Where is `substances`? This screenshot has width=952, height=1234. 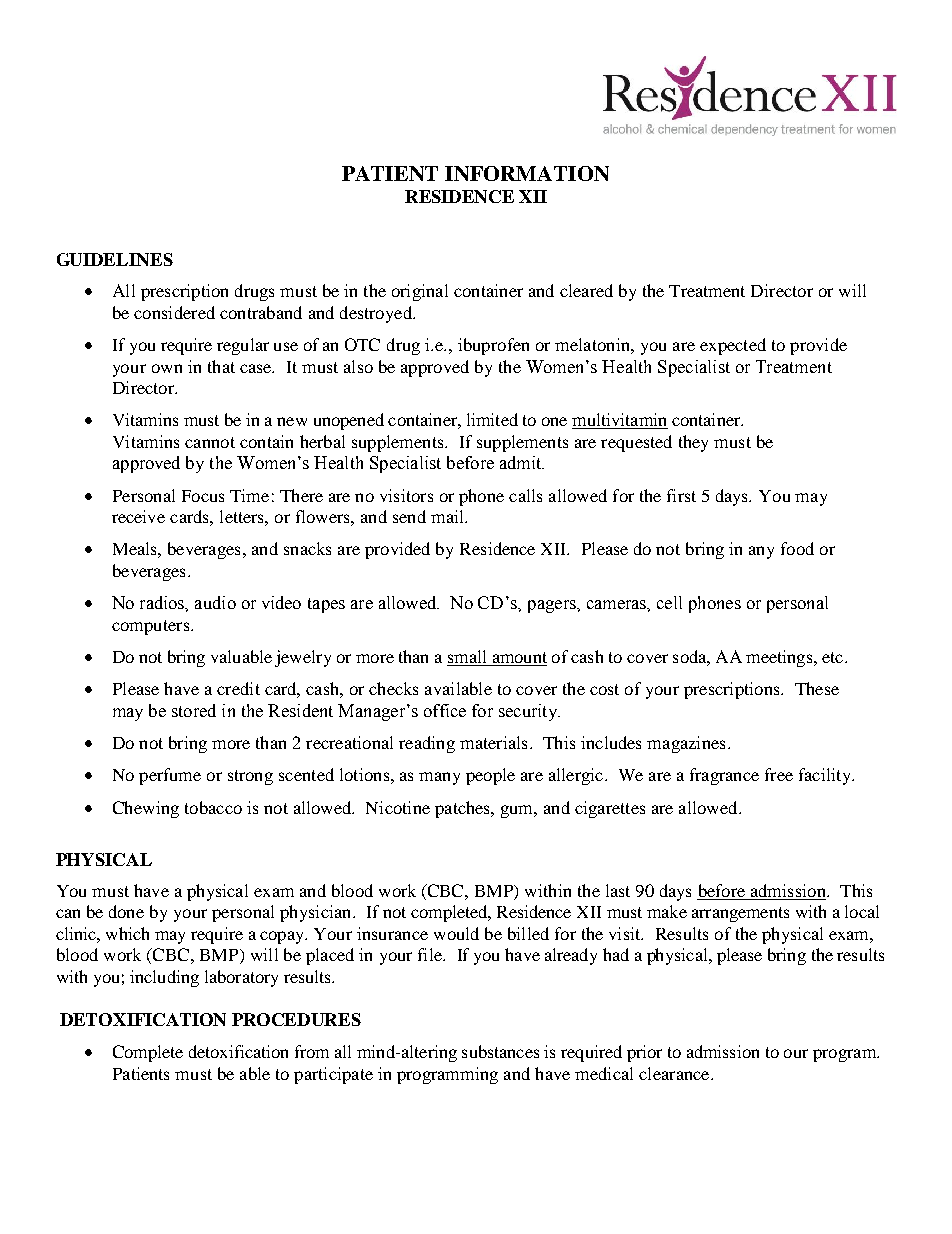 substances is located at coordinates (500, 1051).
